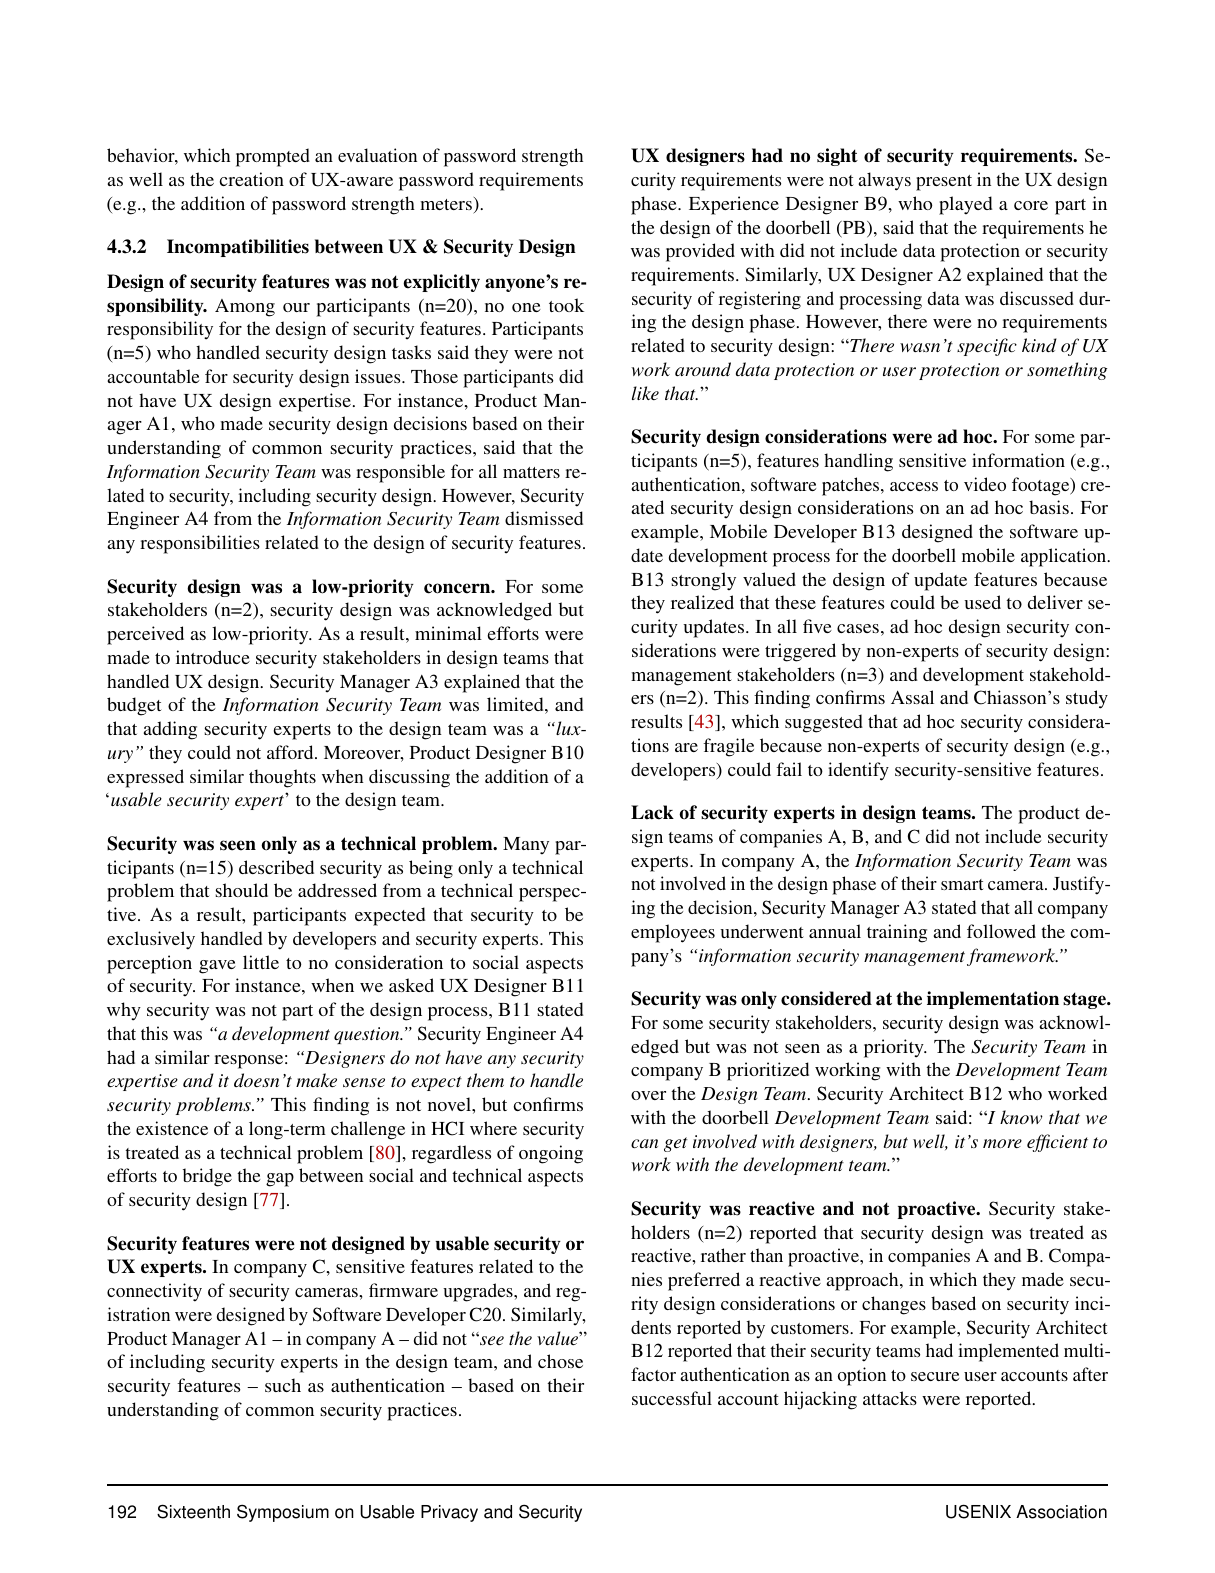 Image resolution: width=1215 pixels, height=1573 pixels. I want to click on provided, so click(700, 252).
